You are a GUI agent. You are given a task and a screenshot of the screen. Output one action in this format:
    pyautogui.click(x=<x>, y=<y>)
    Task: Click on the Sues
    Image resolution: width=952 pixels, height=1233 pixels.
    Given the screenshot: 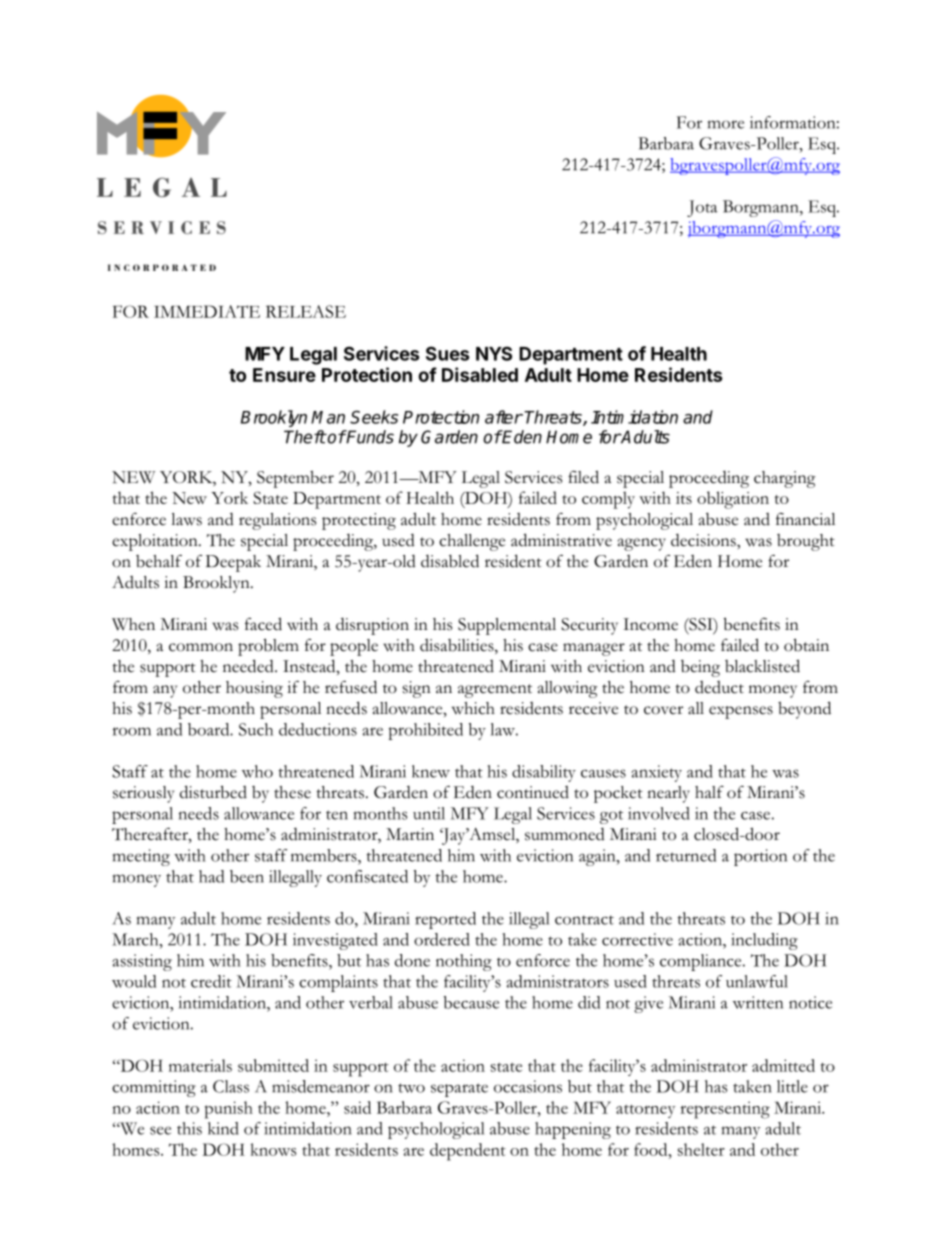 What is the action you would take?
    pyautogui.click(x=447, y=353)
